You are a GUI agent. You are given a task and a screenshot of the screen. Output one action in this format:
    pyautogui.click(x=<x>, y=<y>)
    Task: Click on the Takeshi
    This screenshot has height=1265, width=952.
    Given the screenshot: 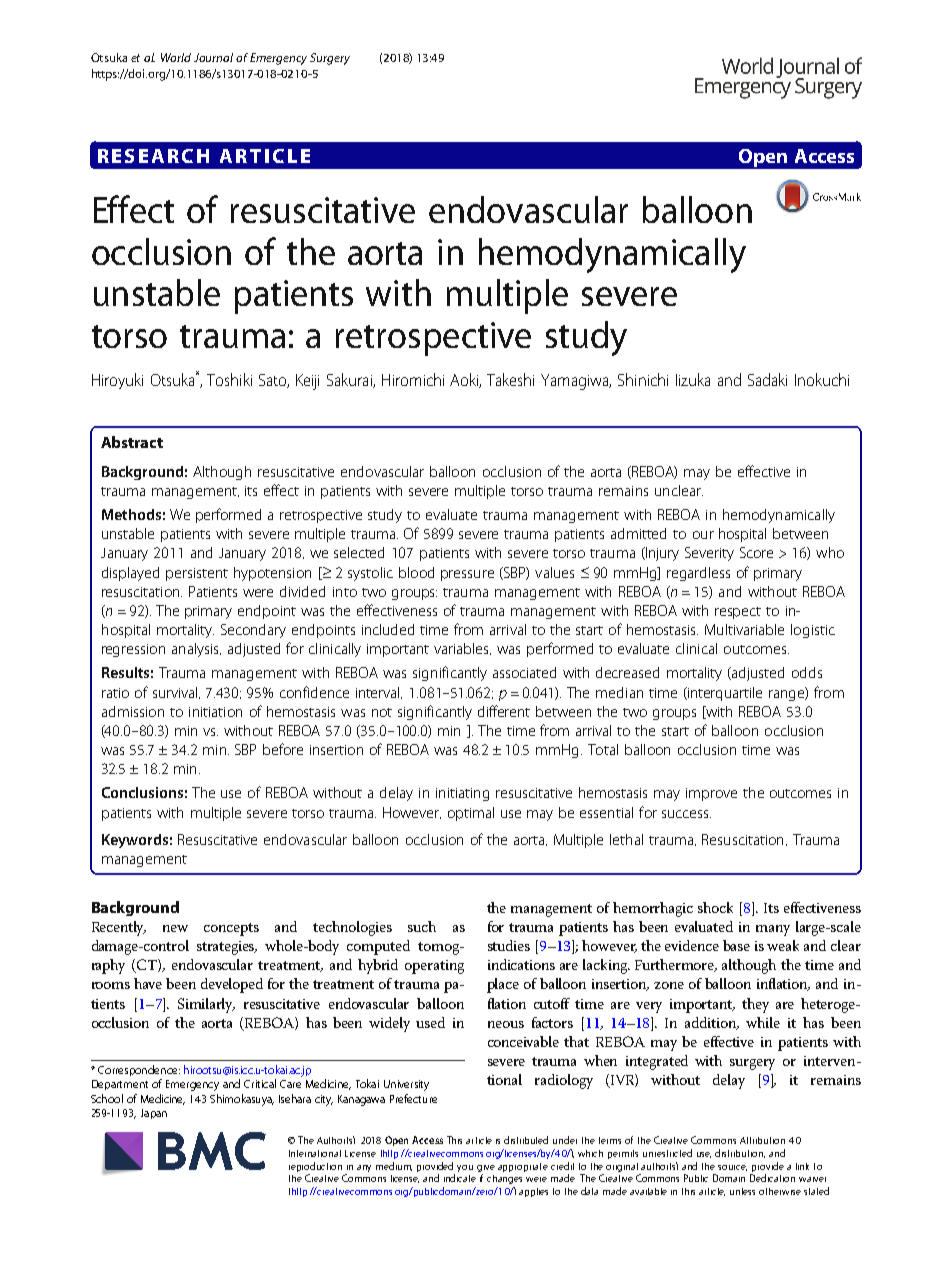 What is the action you would take?
    pyautogui.click(x=510, y=379)
